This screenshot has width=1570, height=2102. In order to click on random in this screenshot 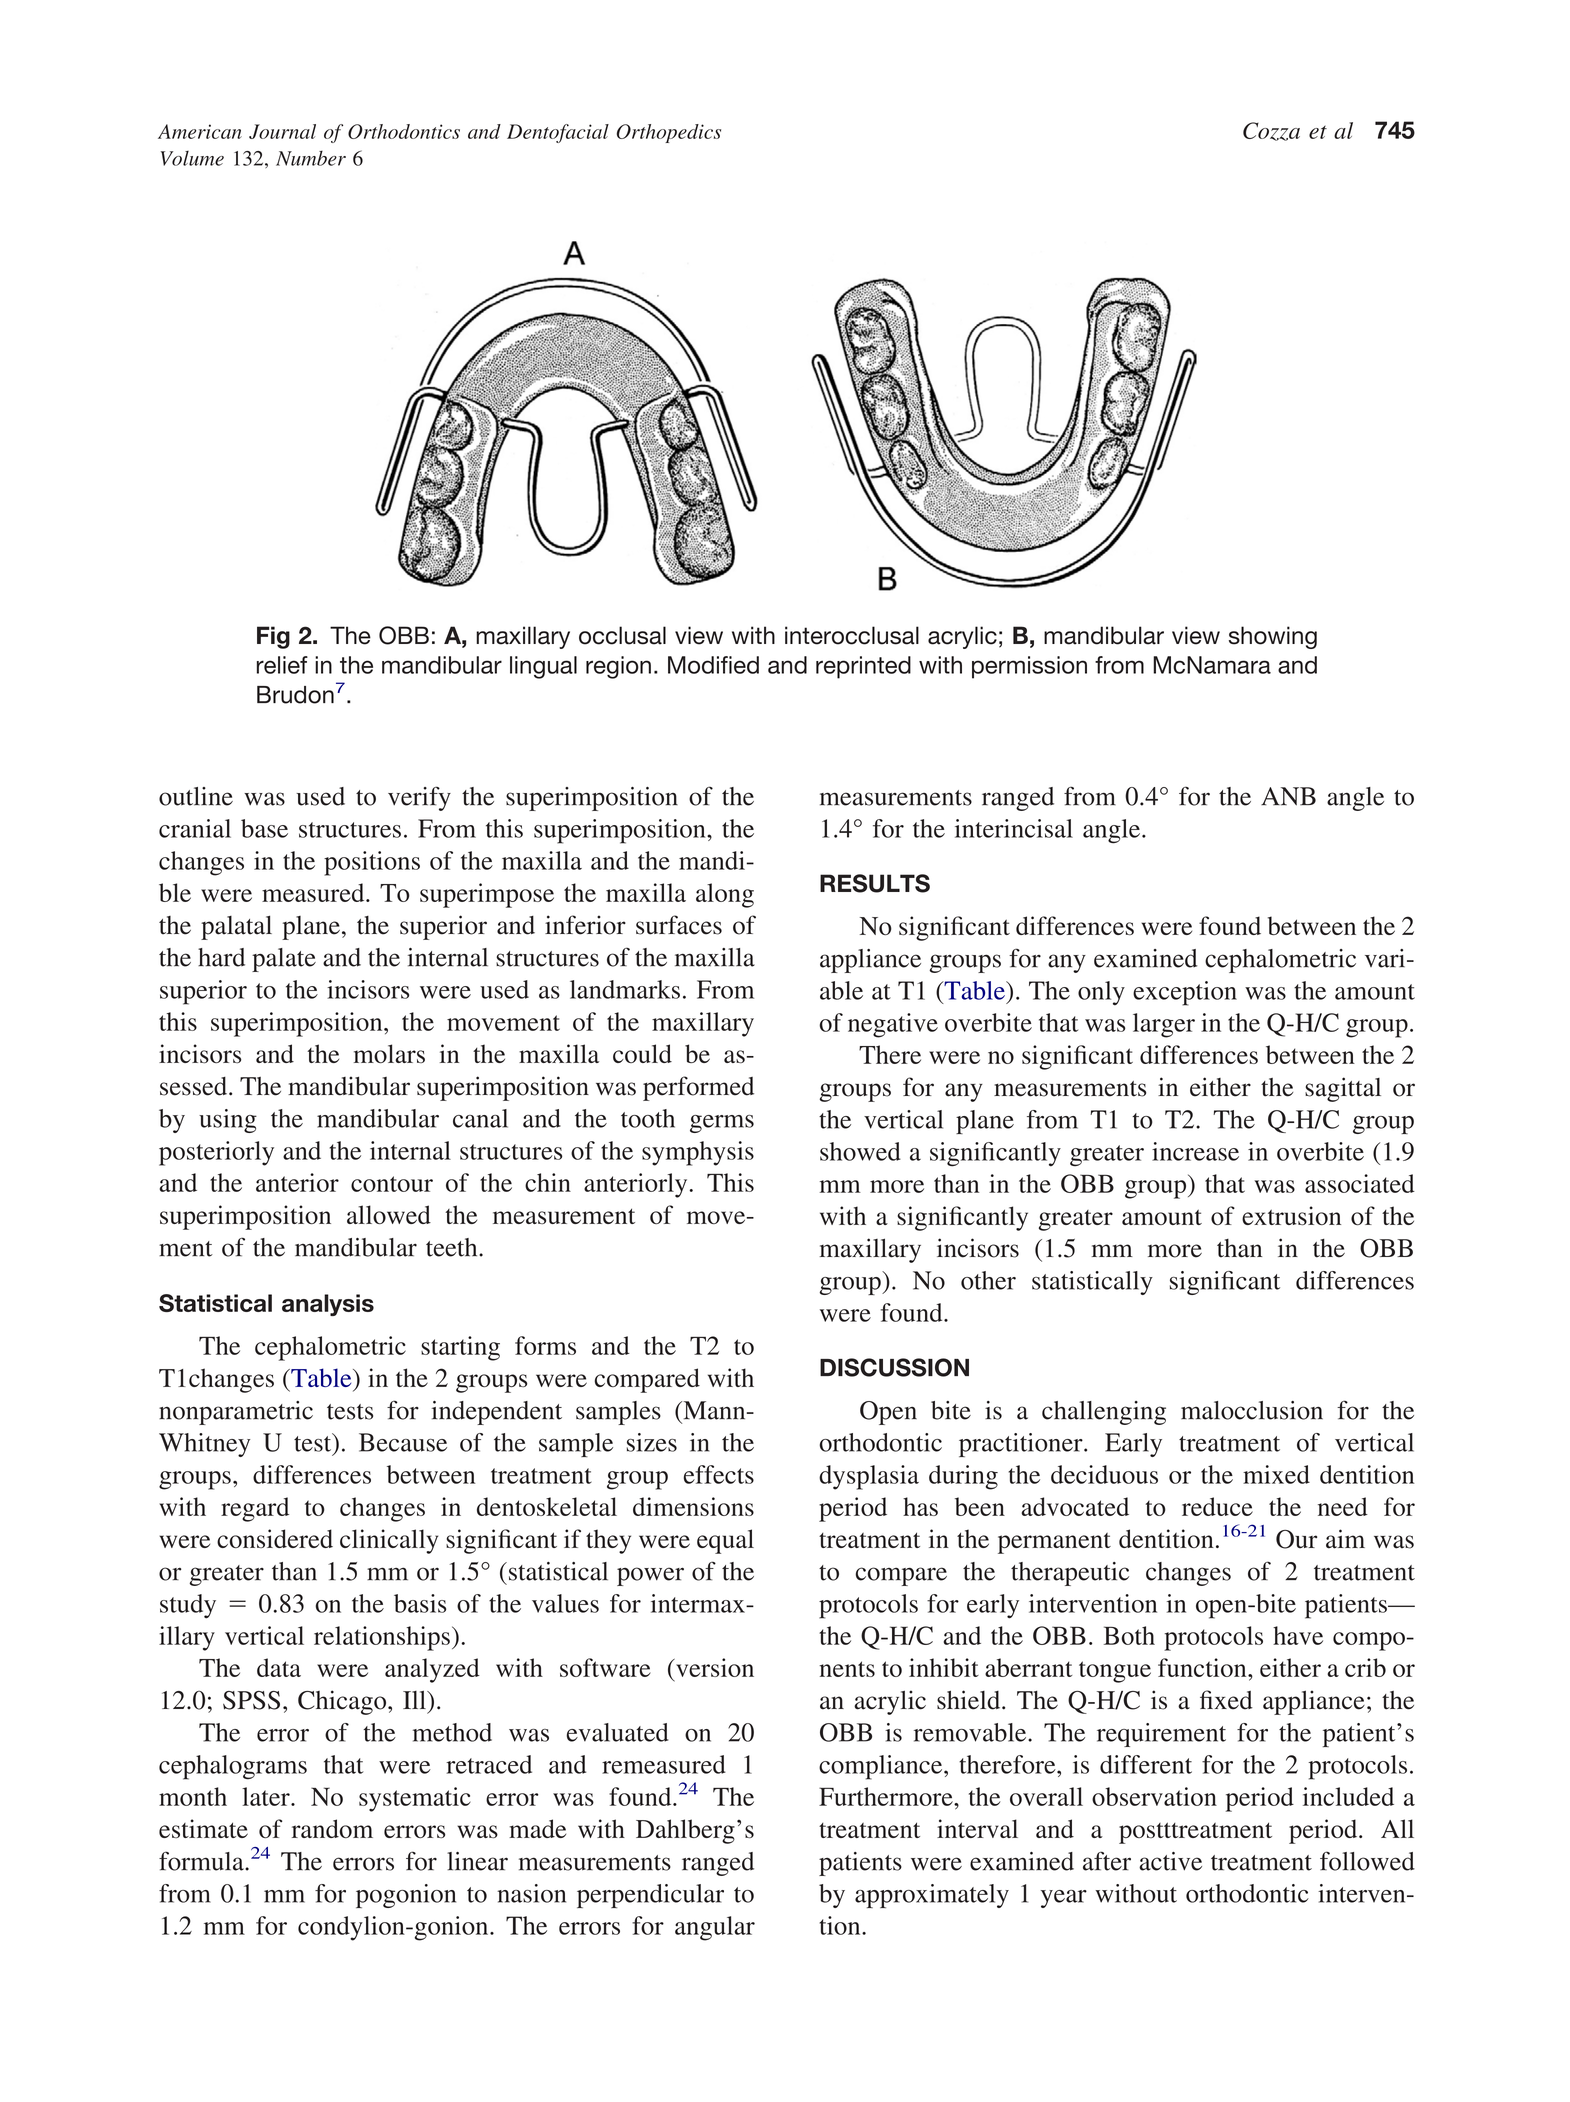, I will do `click(332, 1828)`.
